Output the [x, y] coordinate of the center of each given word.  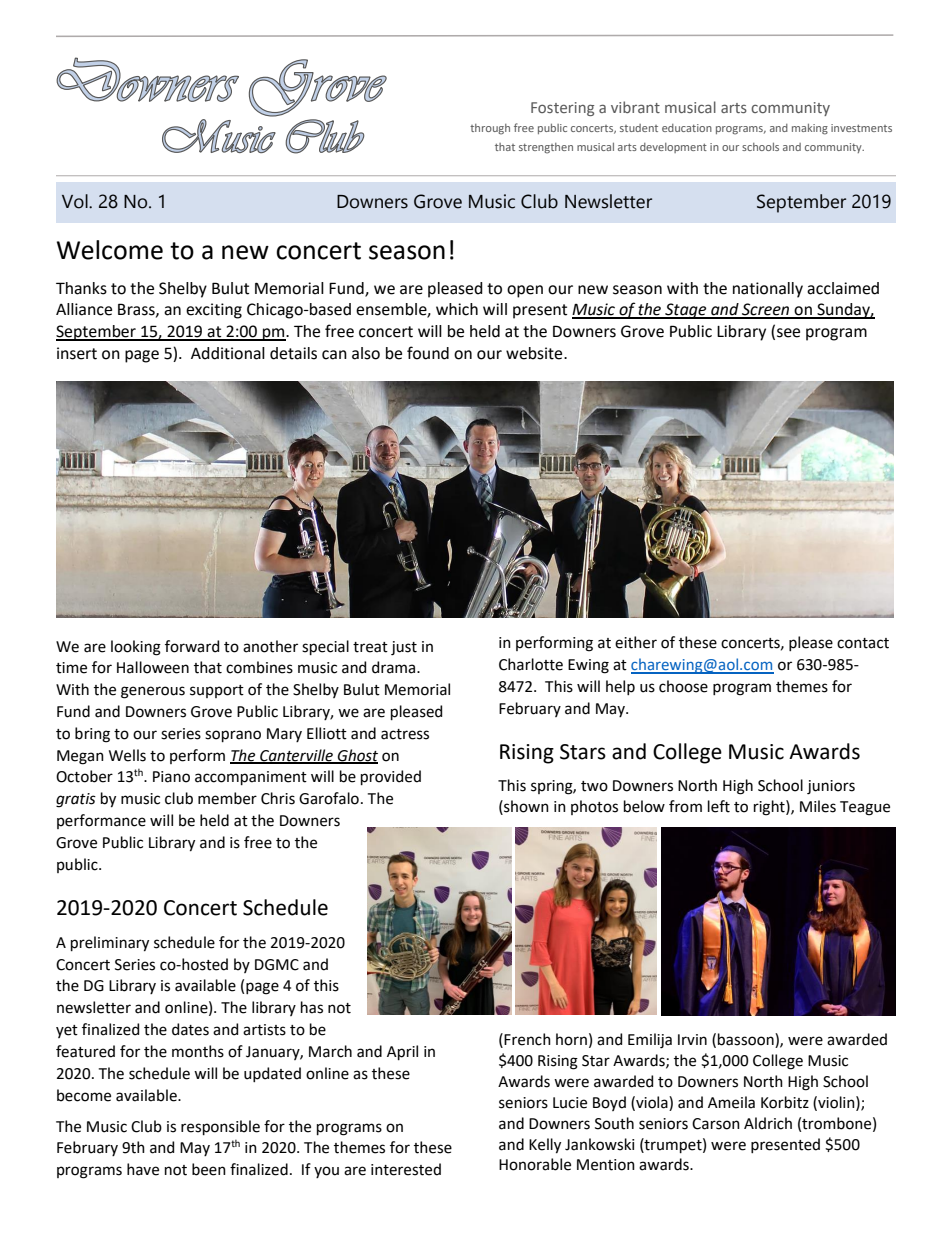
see [788, 333]
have [143, 1169]
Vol [76, 201]
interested [406, 1169]
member [227, 798]
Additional [228, 353]
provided [391, 777]
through [490, 129]
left [719, 806]
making [810, 129]
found [428, 353]
